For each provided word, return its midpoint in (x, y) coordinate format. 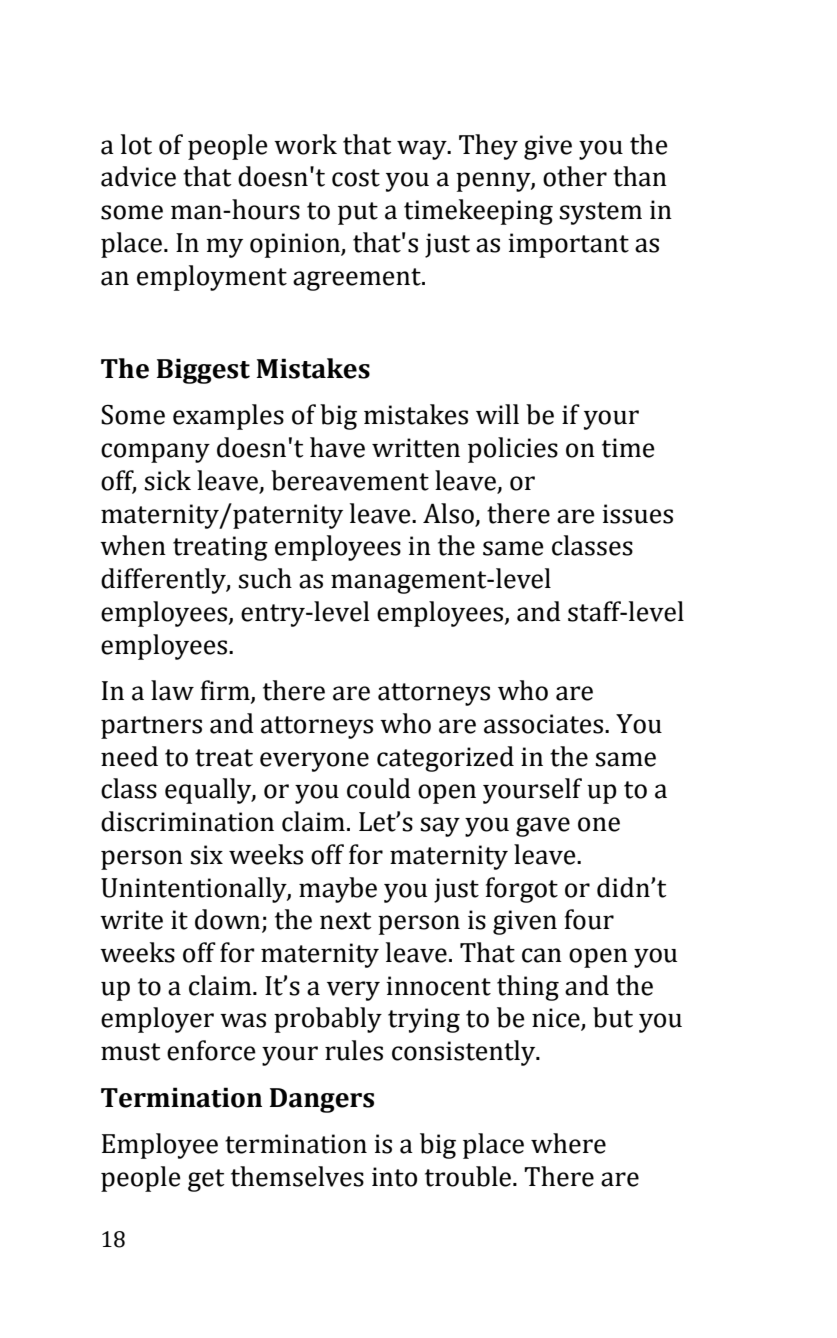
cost (356, 178)
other (575, 176)
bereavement (350, 480)
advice (138, 176)
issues (637, 514)
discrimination (187, 821)
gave (543, 827)
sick (168, 480)
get (206, 1180)
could (379, 788)
